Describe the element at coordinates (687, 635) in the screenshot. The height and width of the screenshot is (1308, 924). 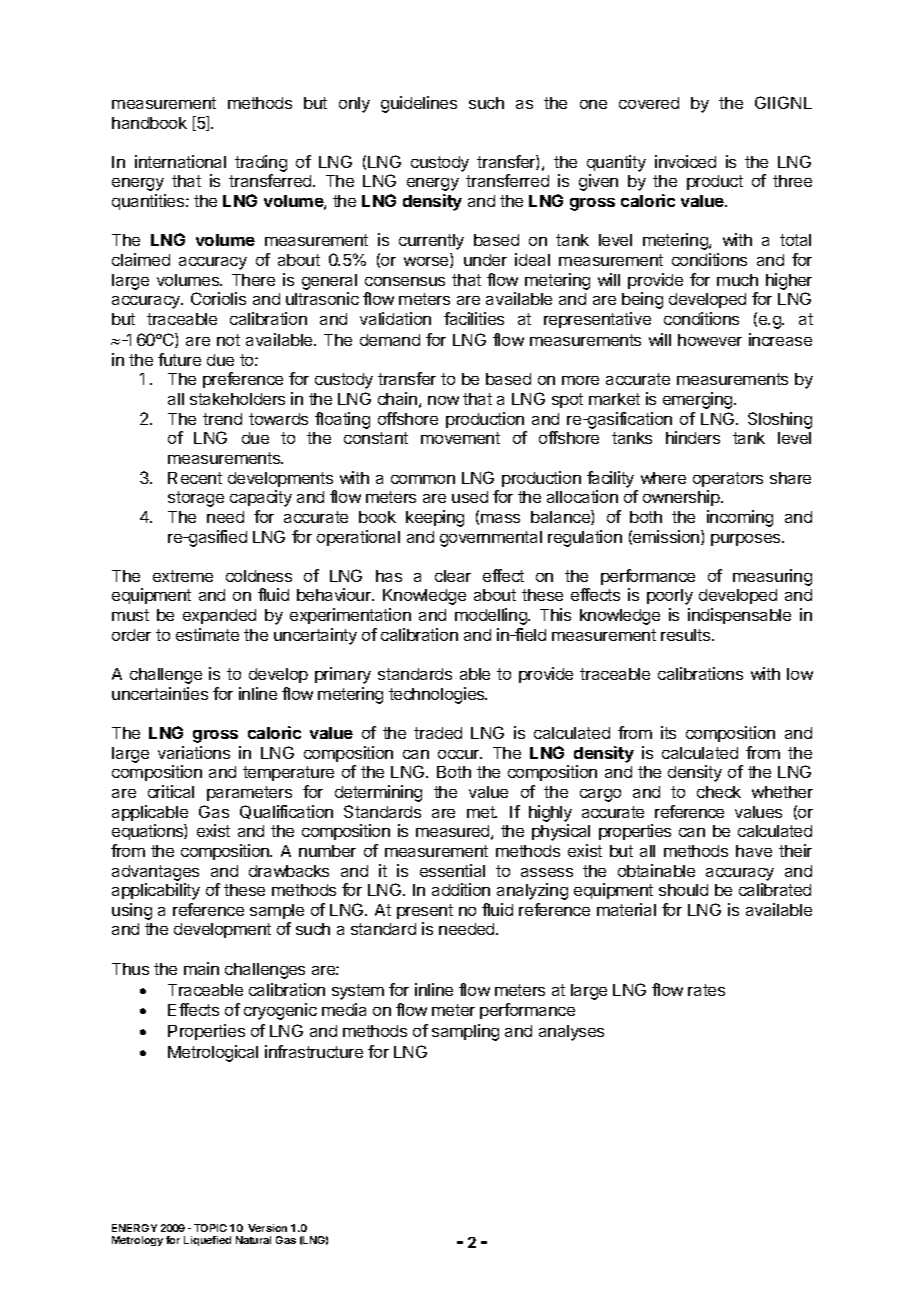
I see `results` at that location.
